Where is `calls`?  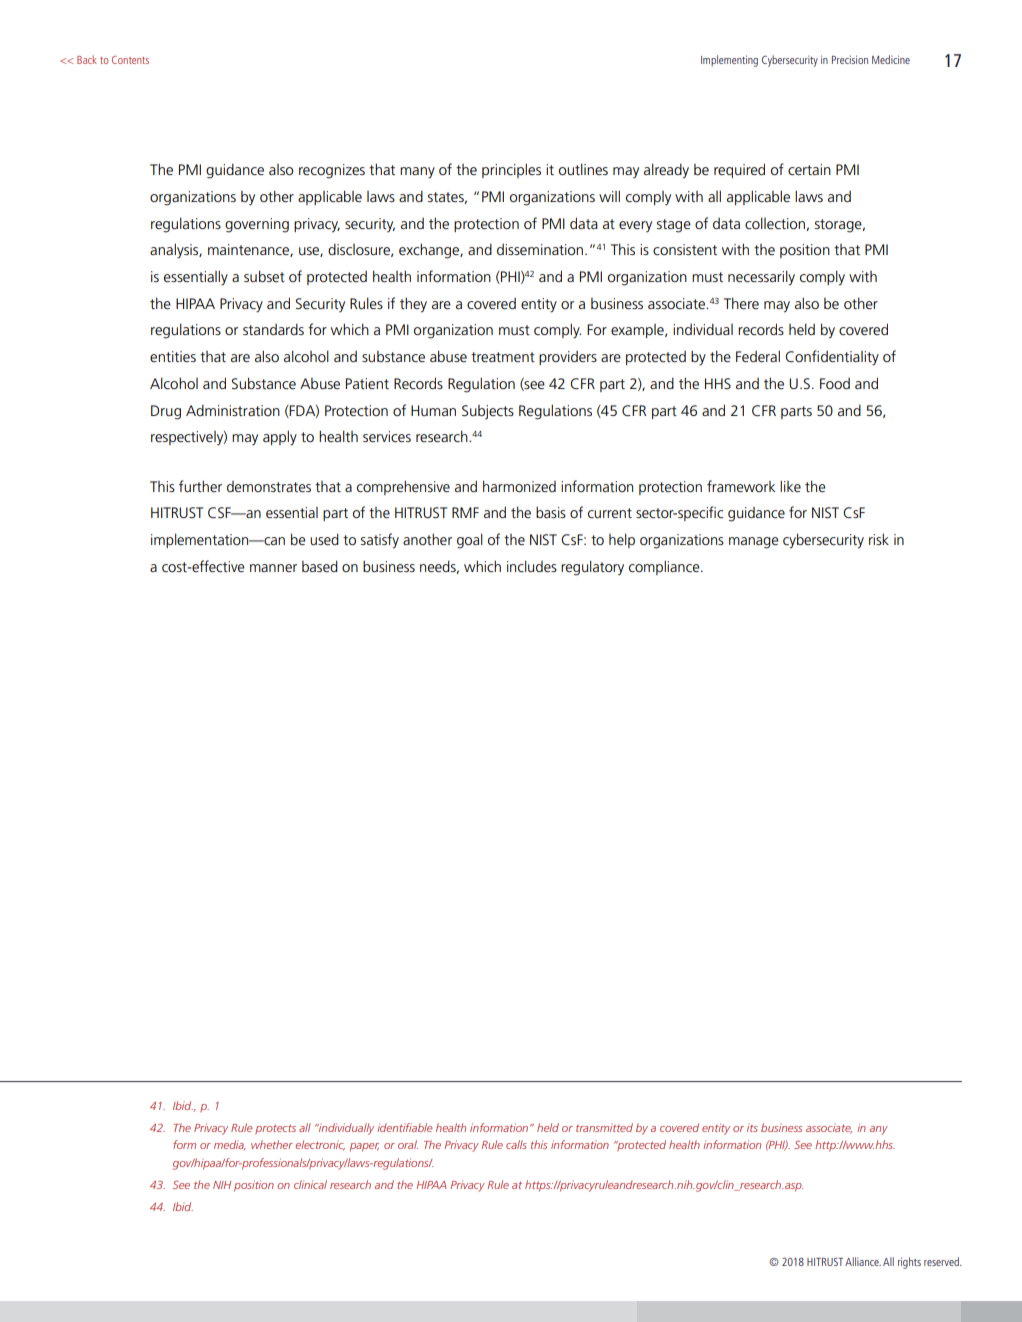
calls is located at coordinates (516, 1144).
